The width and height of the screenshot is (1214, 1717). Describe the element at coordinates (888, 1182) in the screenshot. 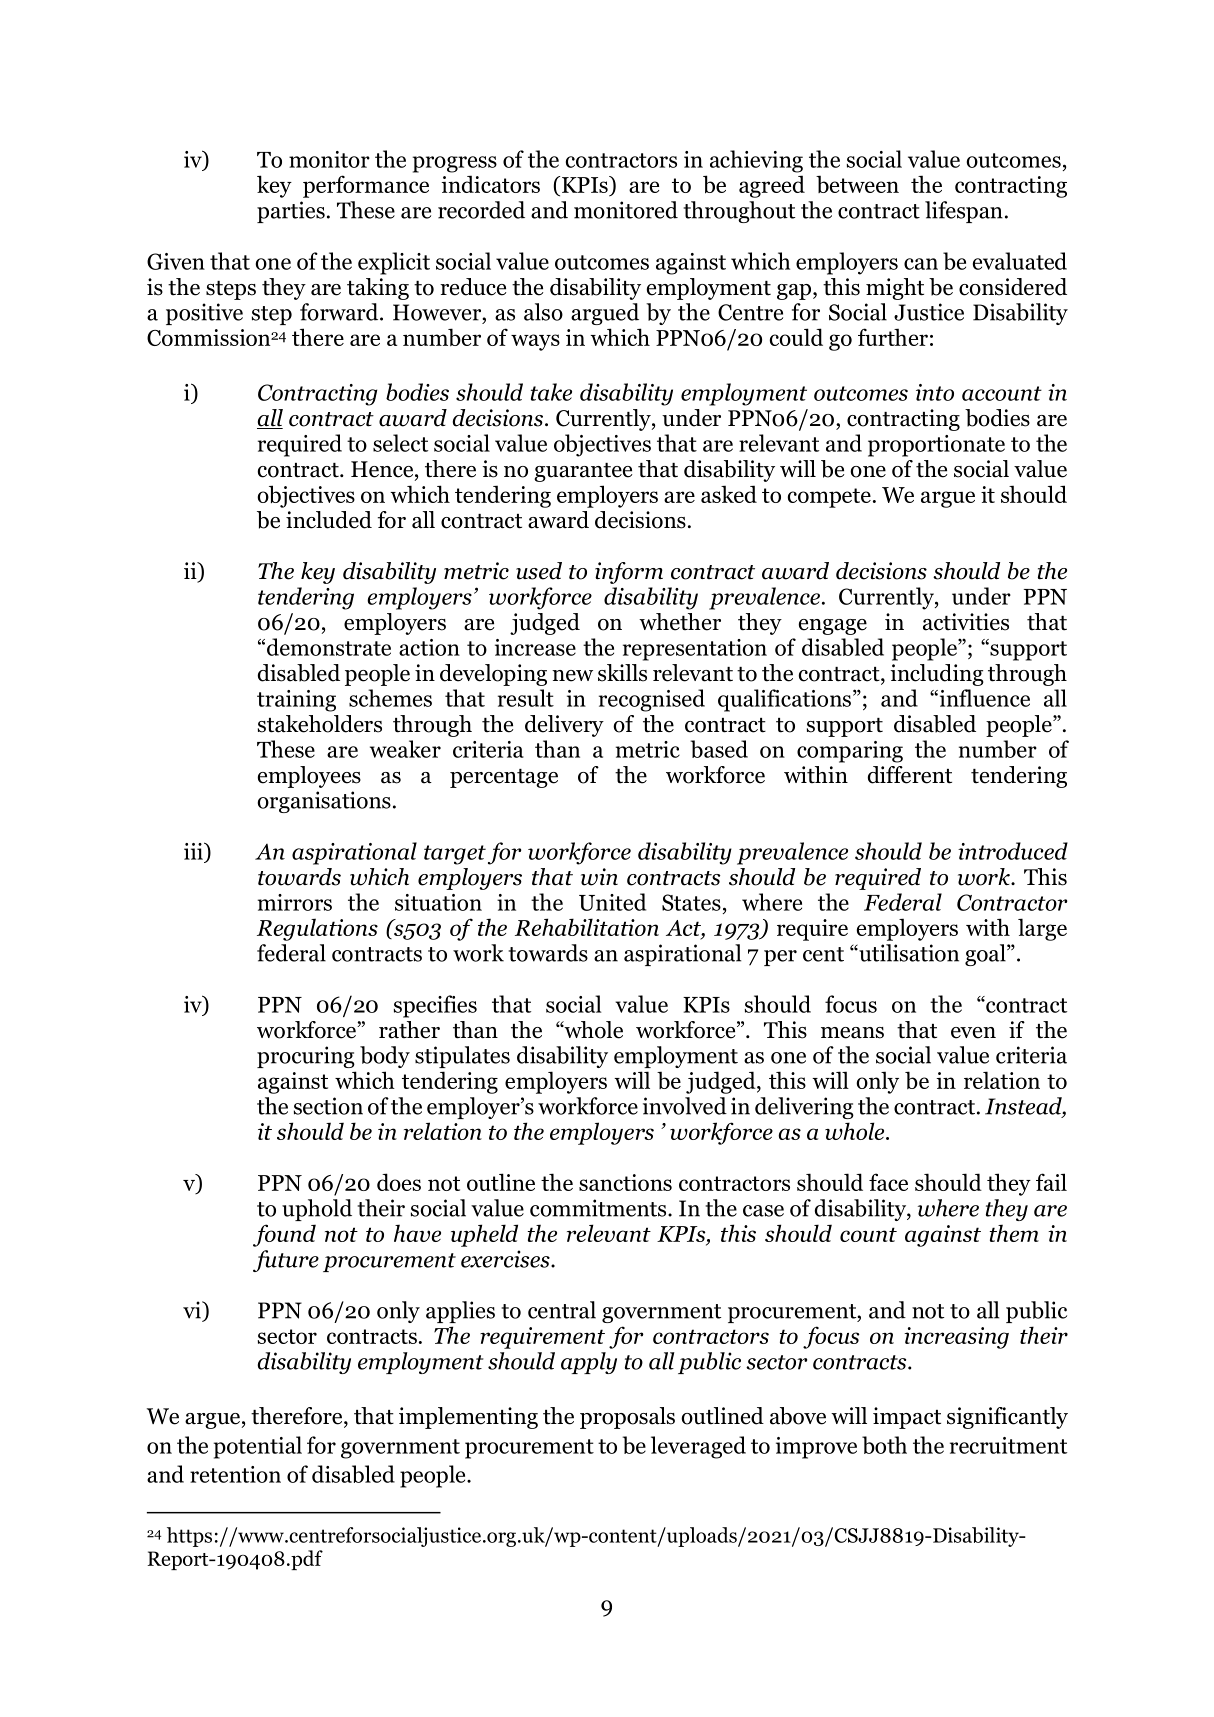

I see `face` at that location.
